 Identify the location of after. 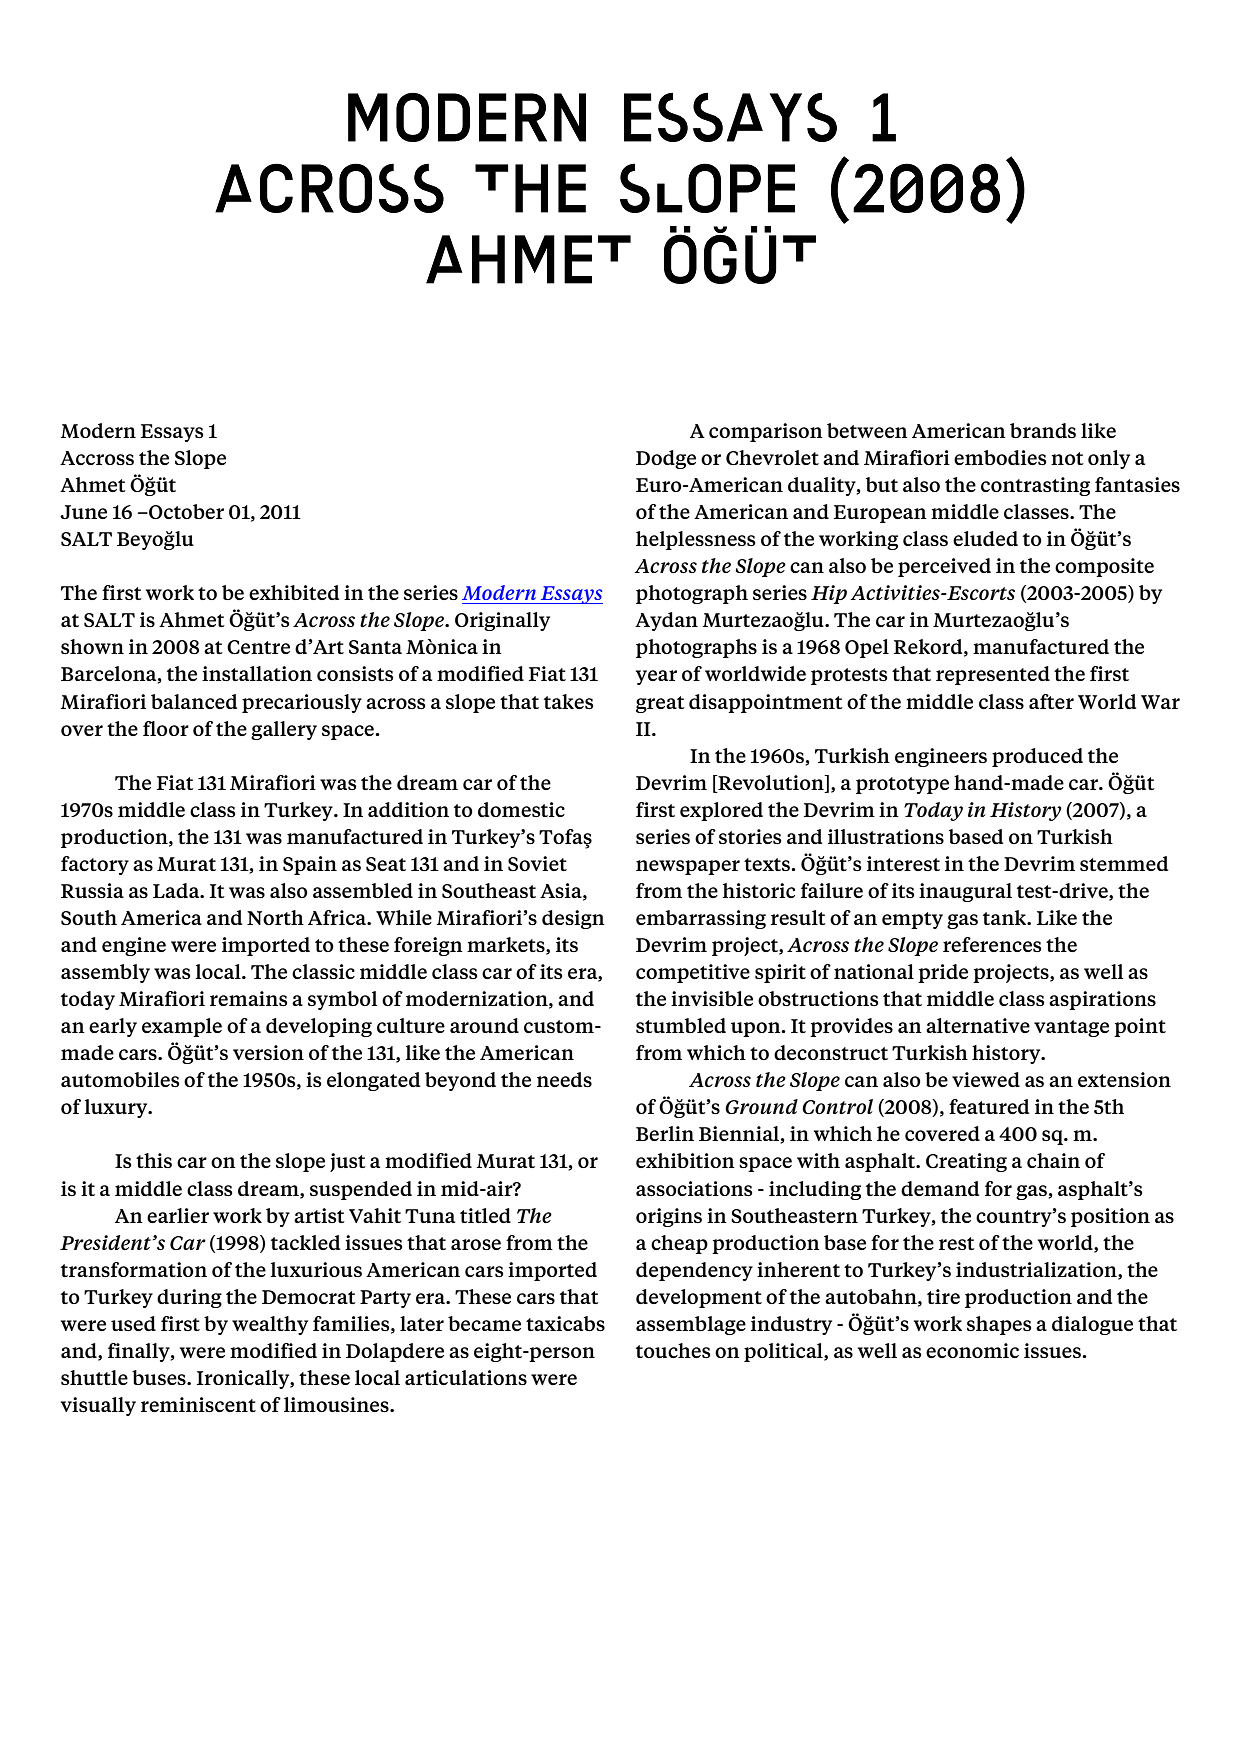
(1051, 701).
